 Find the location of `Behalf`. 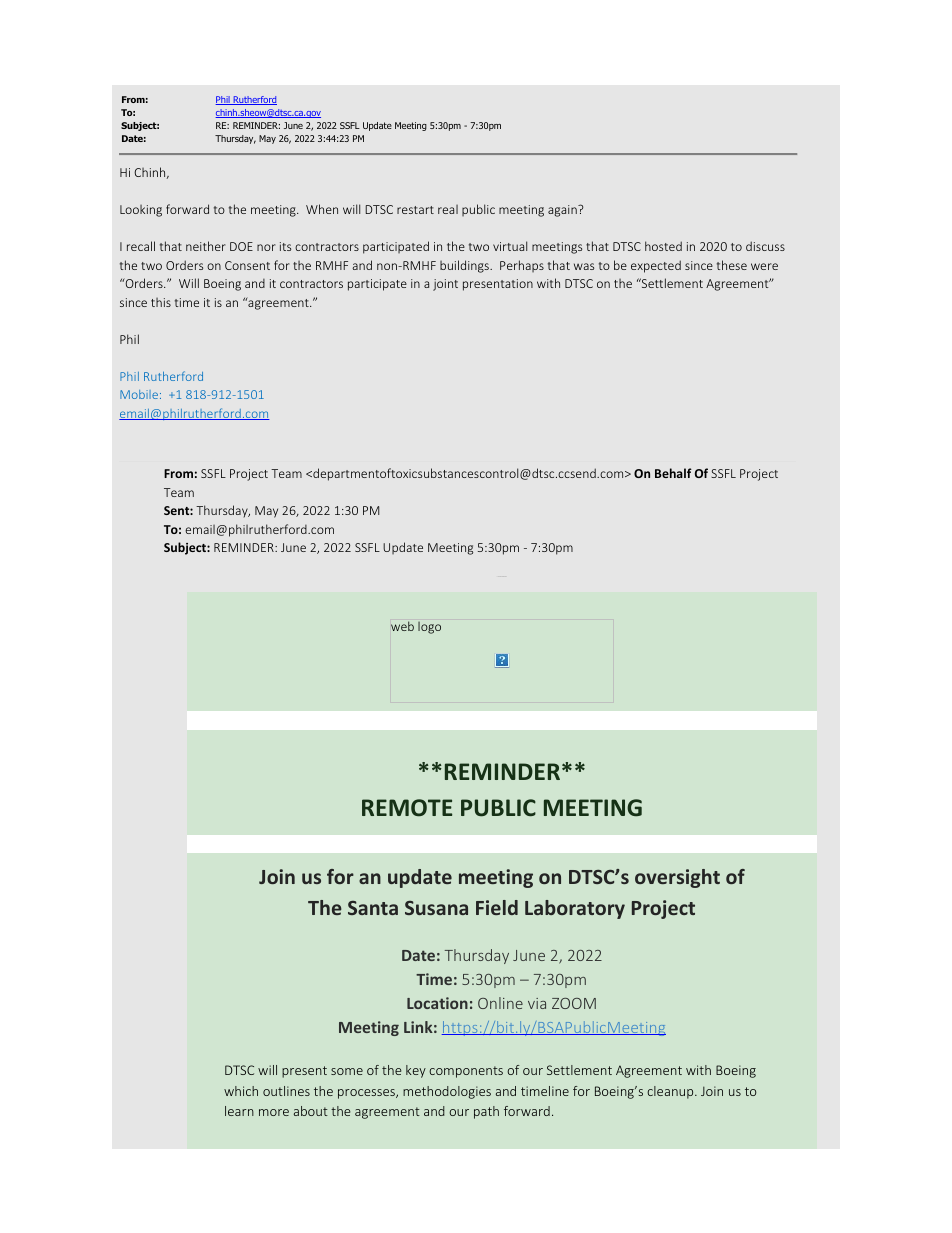

Behalf is located at coordinates (673, 473).
